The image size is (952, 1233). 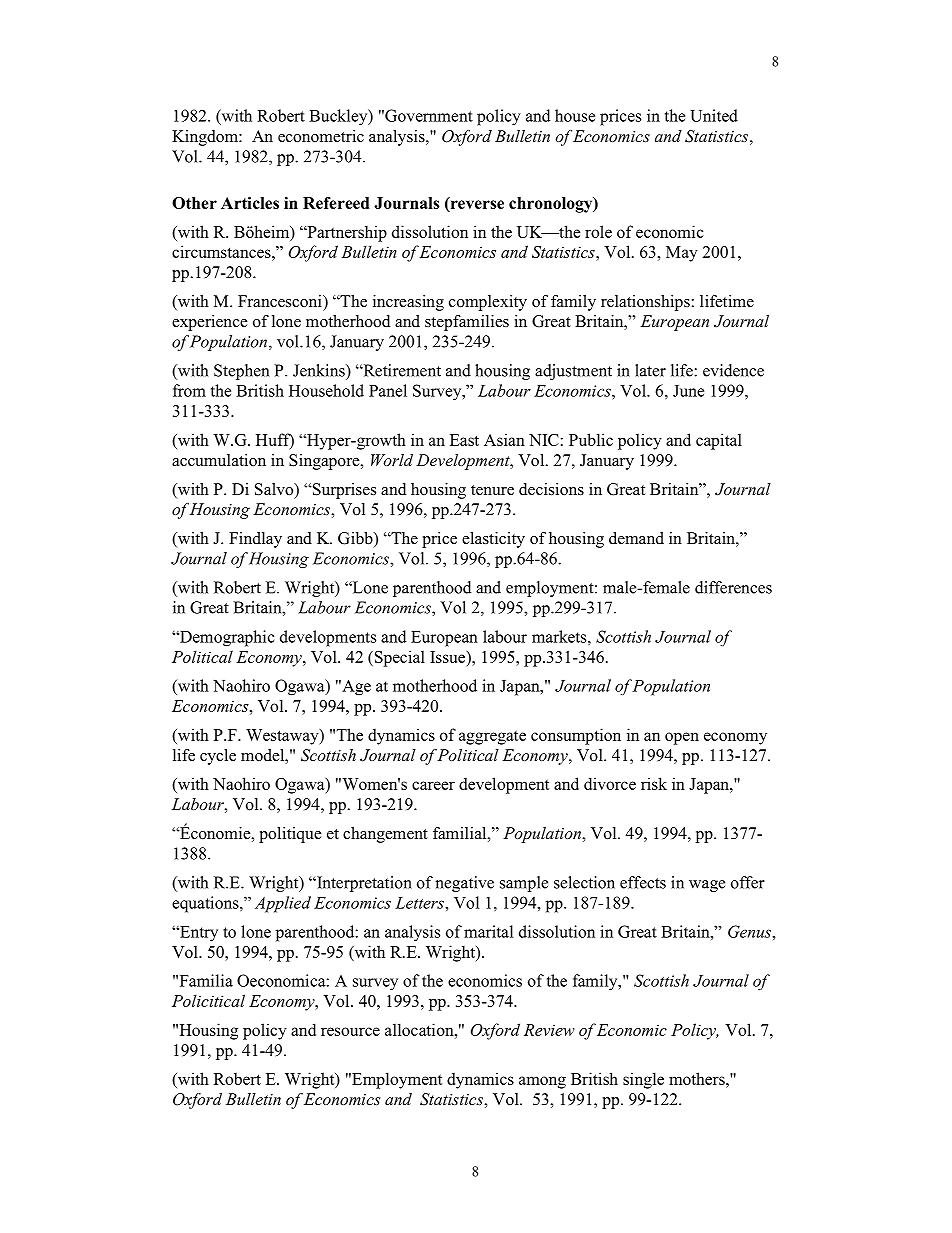 What do you see at coordinates (492, 737) in the screenshot?
I see `aggregate` at bounding box center [492, 737].
